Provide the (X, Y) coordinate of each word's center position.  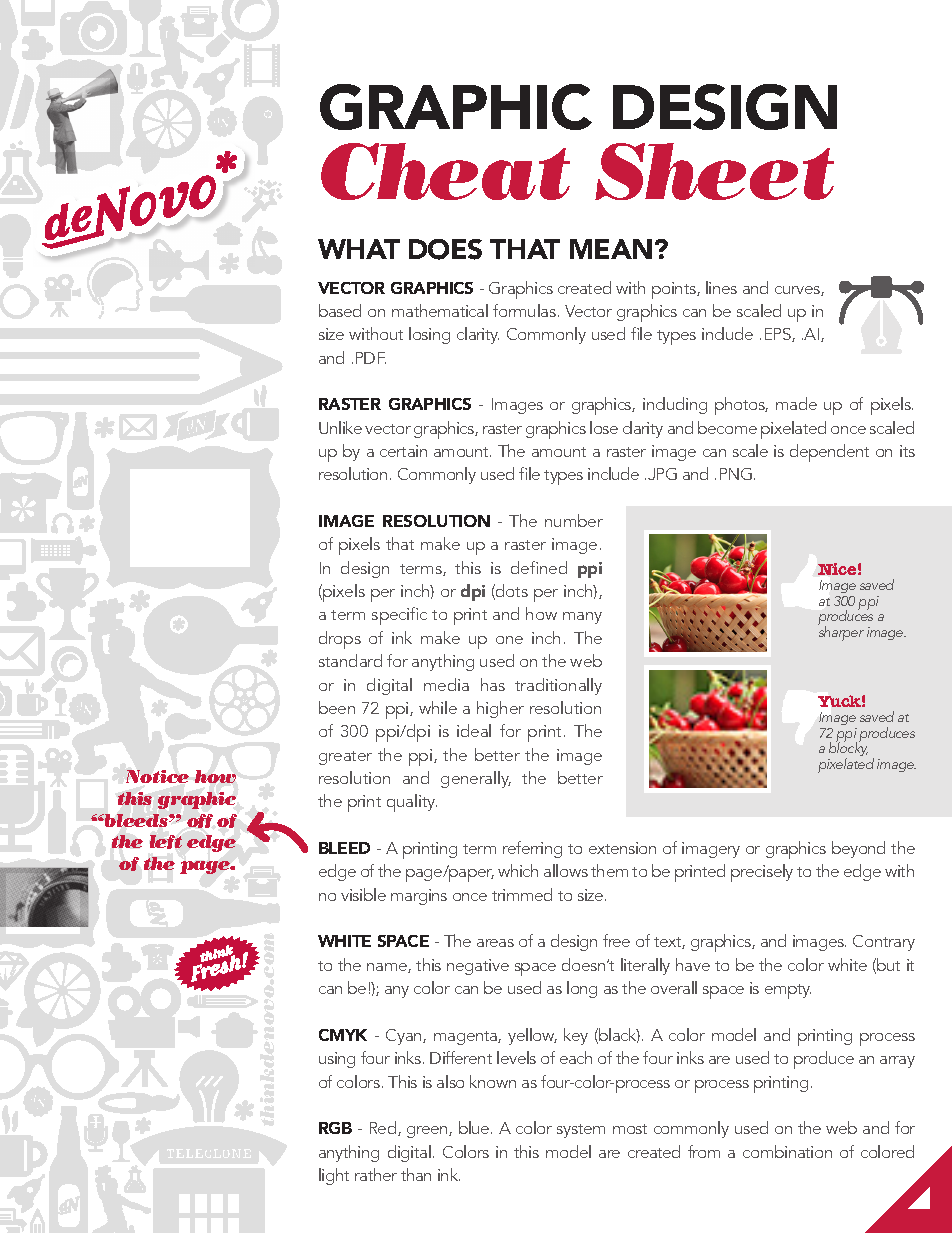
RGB (335, 1128)
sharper (841, 632)
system (581, 1131)
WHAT (359, 249)
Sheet (714, 171)
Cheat (445, 171)
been (337, 707)
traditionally (558, 686)
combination (787, 1151)
